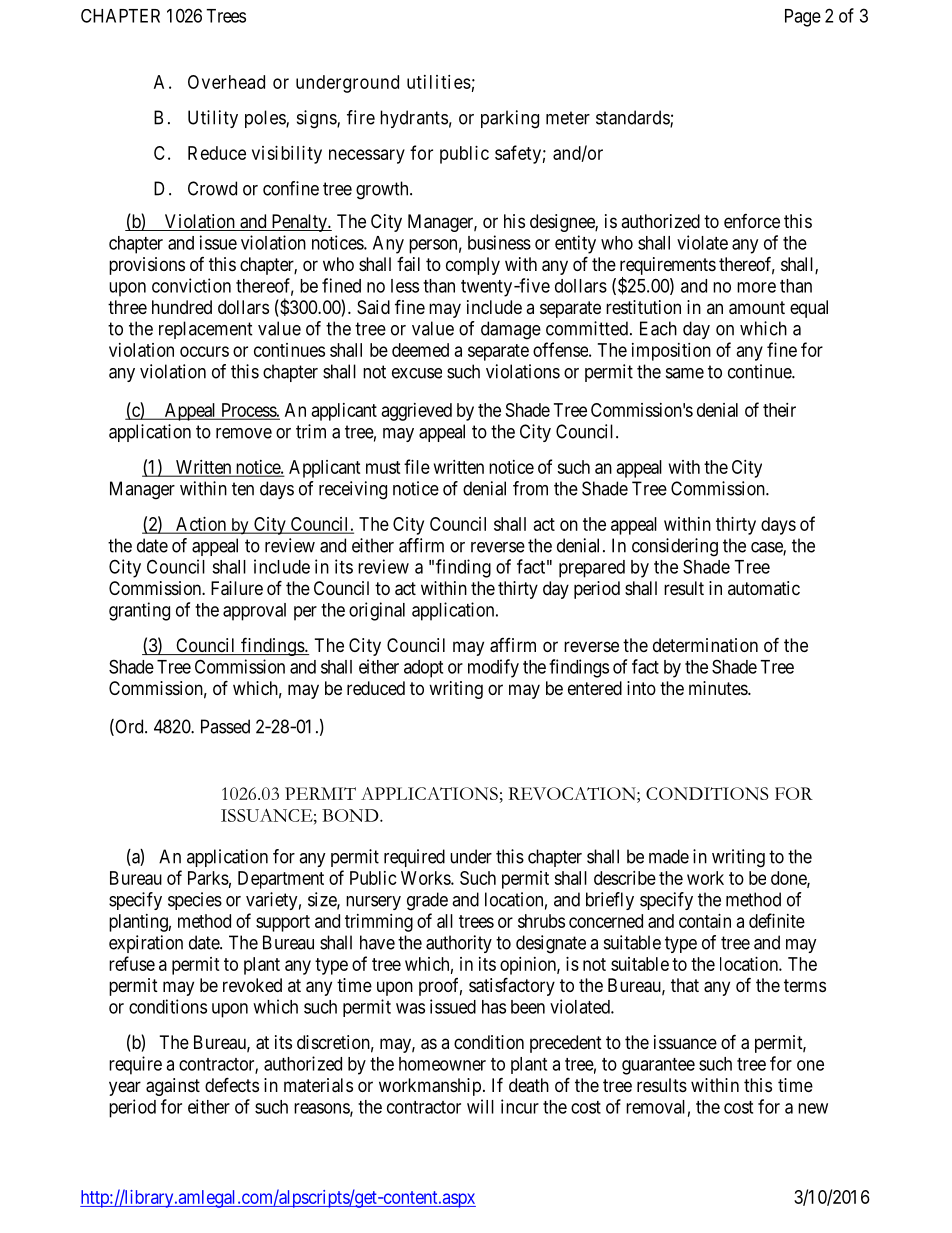 This document has width=952, height=1233. What do you see at coordinates (201, 525) in the document?
I see `Action` at bounding box center [201, 525].
